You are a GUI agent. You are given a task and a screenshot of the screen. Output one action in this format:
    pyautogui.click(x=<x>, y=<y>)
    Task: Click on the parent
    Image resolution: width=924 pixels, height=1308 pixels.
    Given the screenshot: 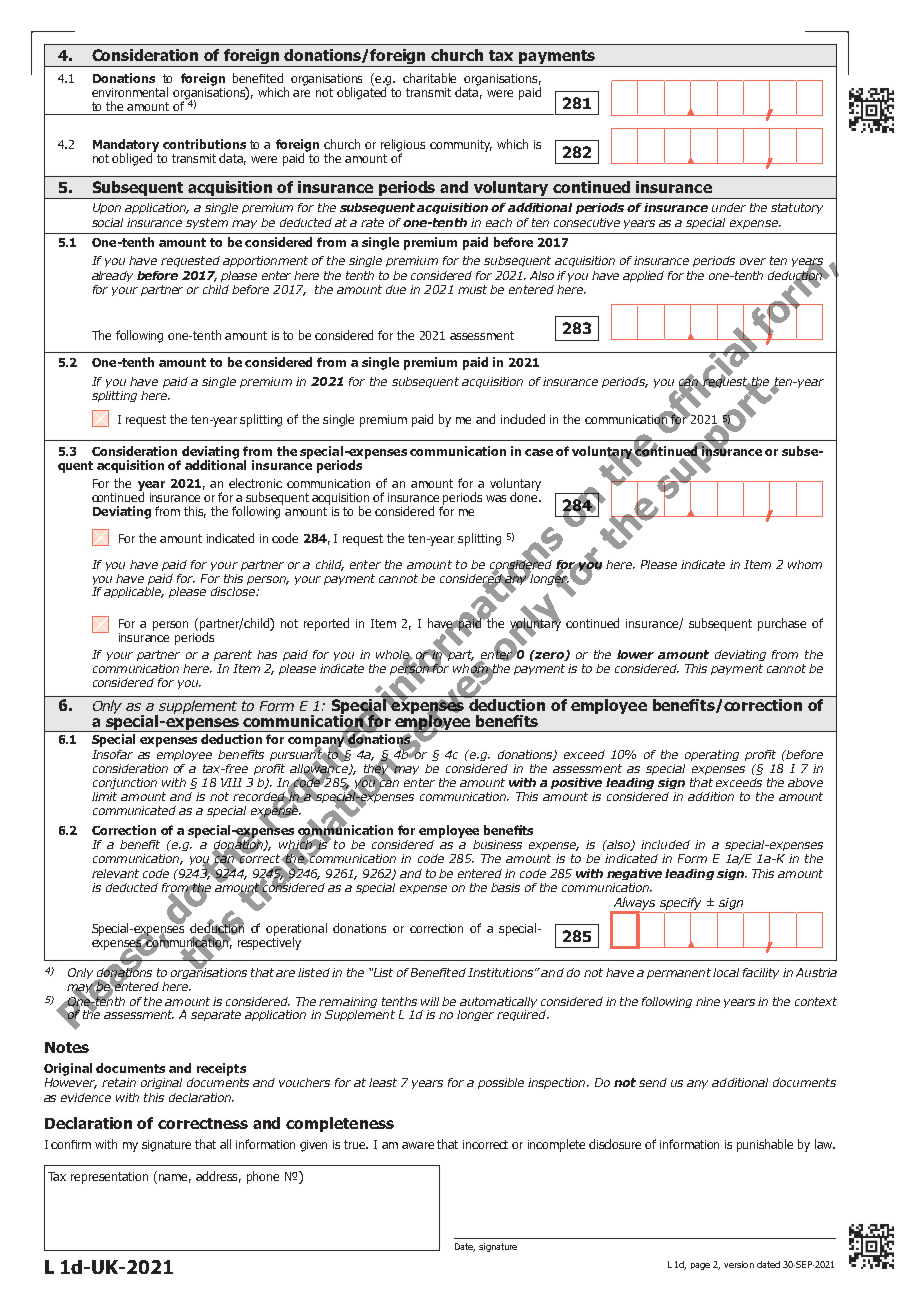 What is the action you would take?
    pyautogui.click(x=233, y=655)
